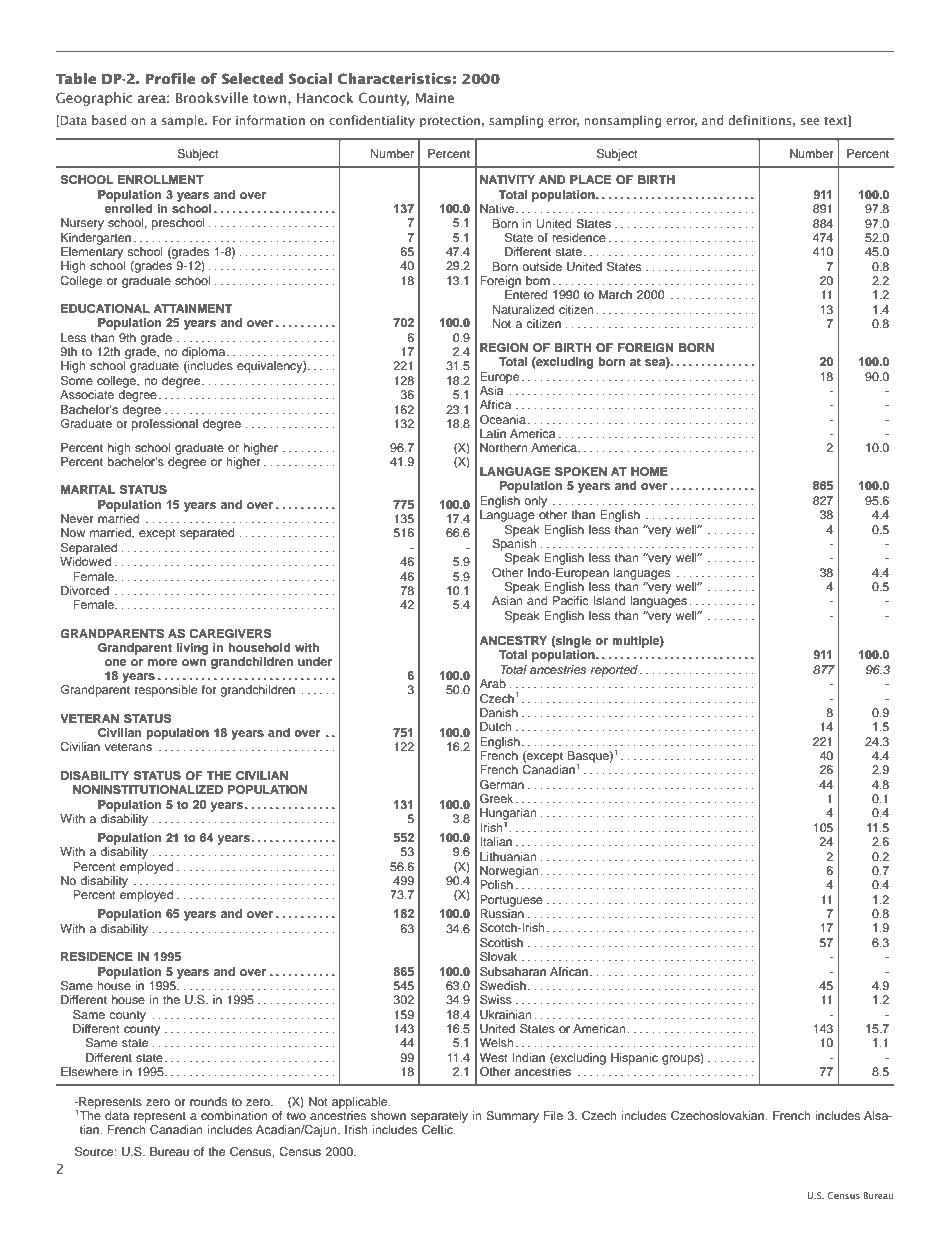 The width and height of the screenshot is (952, 1233). I want to click on Naturalized, so click(523, 309).
